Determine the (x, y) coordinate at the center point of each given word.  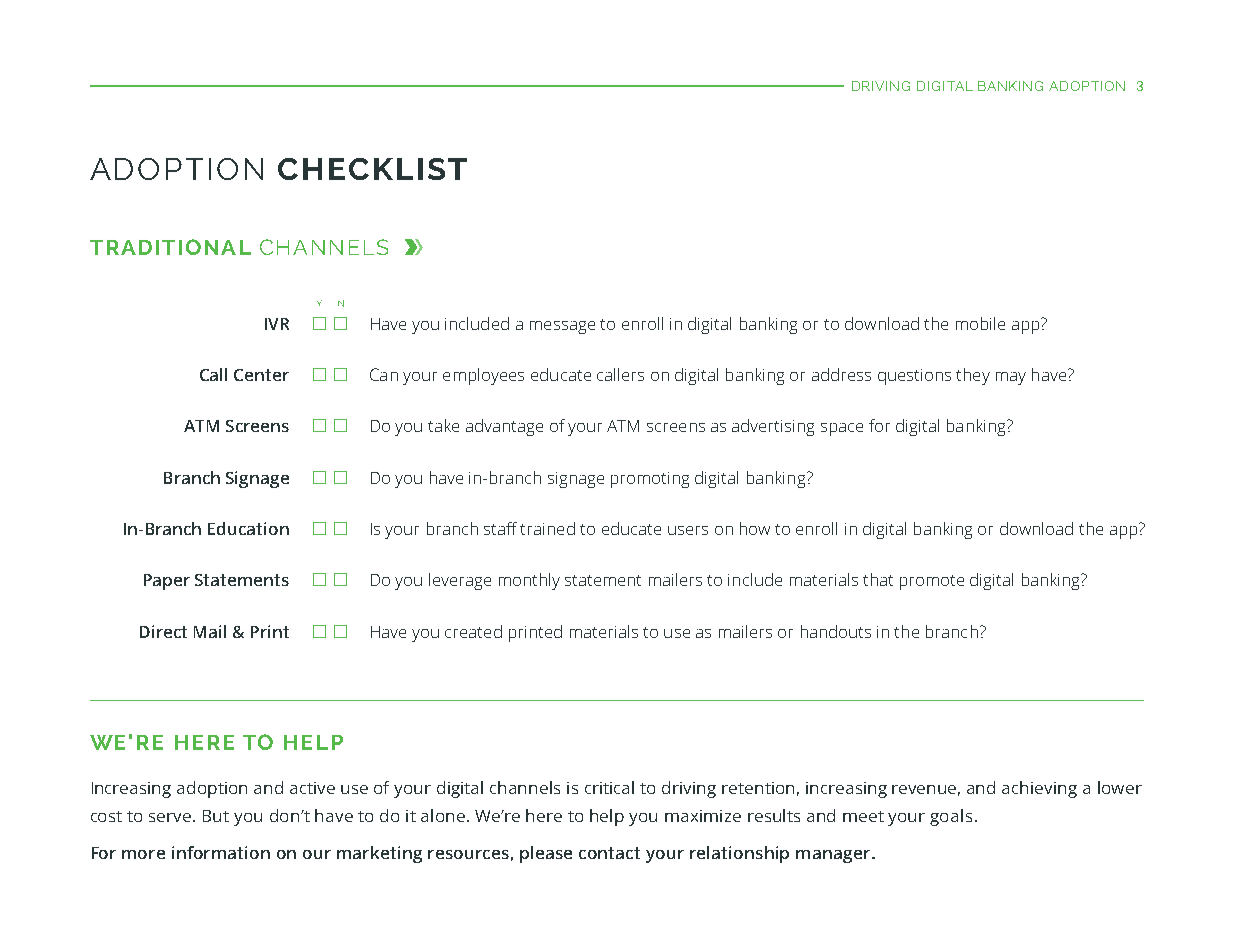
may (1011, 378)
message (562, 327)
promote (932, 582)
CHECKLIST (372, 169)
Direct (163, 631)
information (221, 852)
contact (609, 853)
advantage (504, 427)
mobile (980, 323)
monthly (529, 581)
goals (951, 817)
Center (261, 375)
